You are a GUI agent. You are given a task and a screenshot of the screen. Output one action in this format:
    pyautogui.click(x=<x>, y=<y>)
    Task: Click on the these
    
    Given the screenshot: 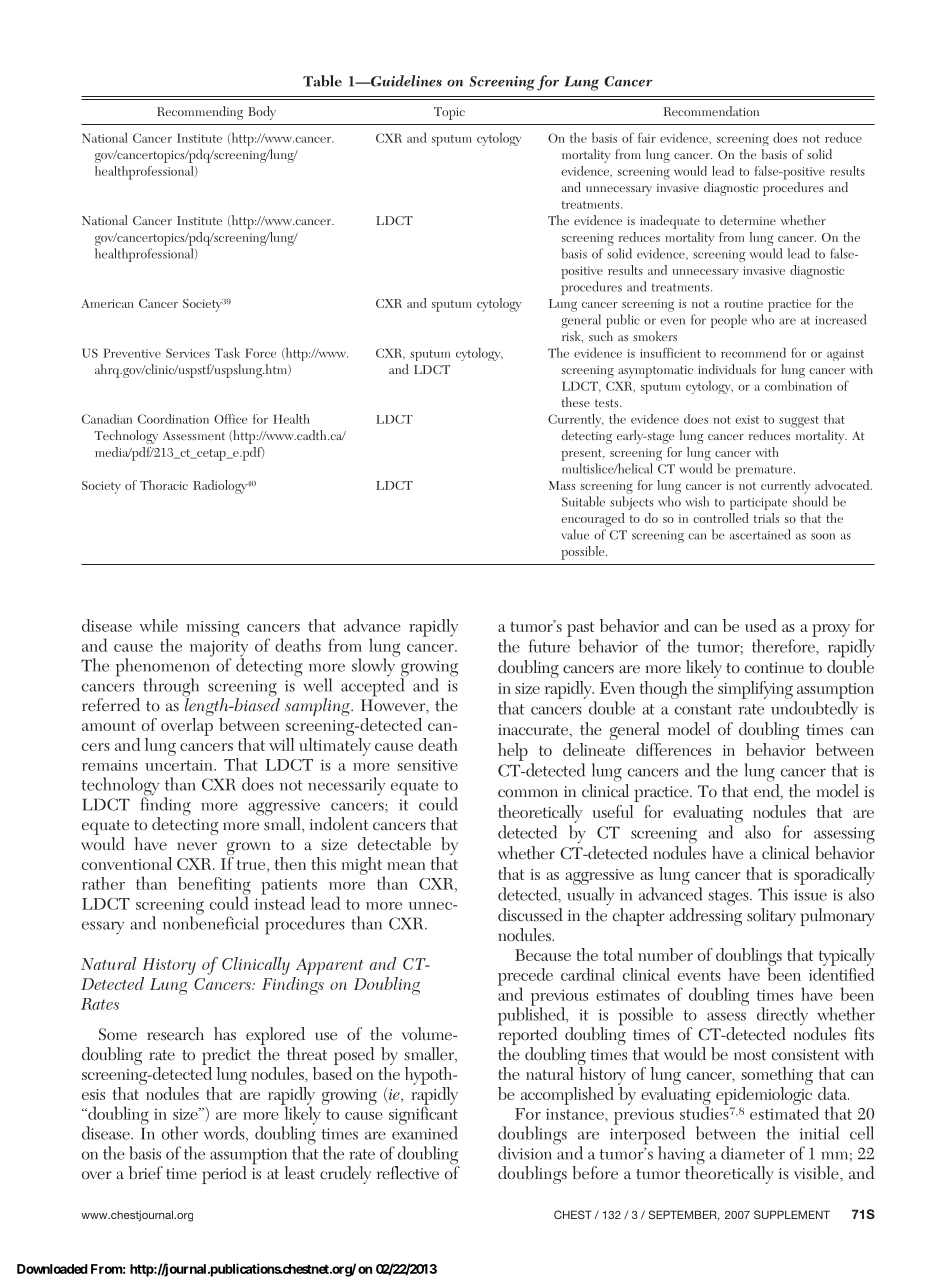 What is the action you would take?
    pyautogui.click(x=576, y=402)
